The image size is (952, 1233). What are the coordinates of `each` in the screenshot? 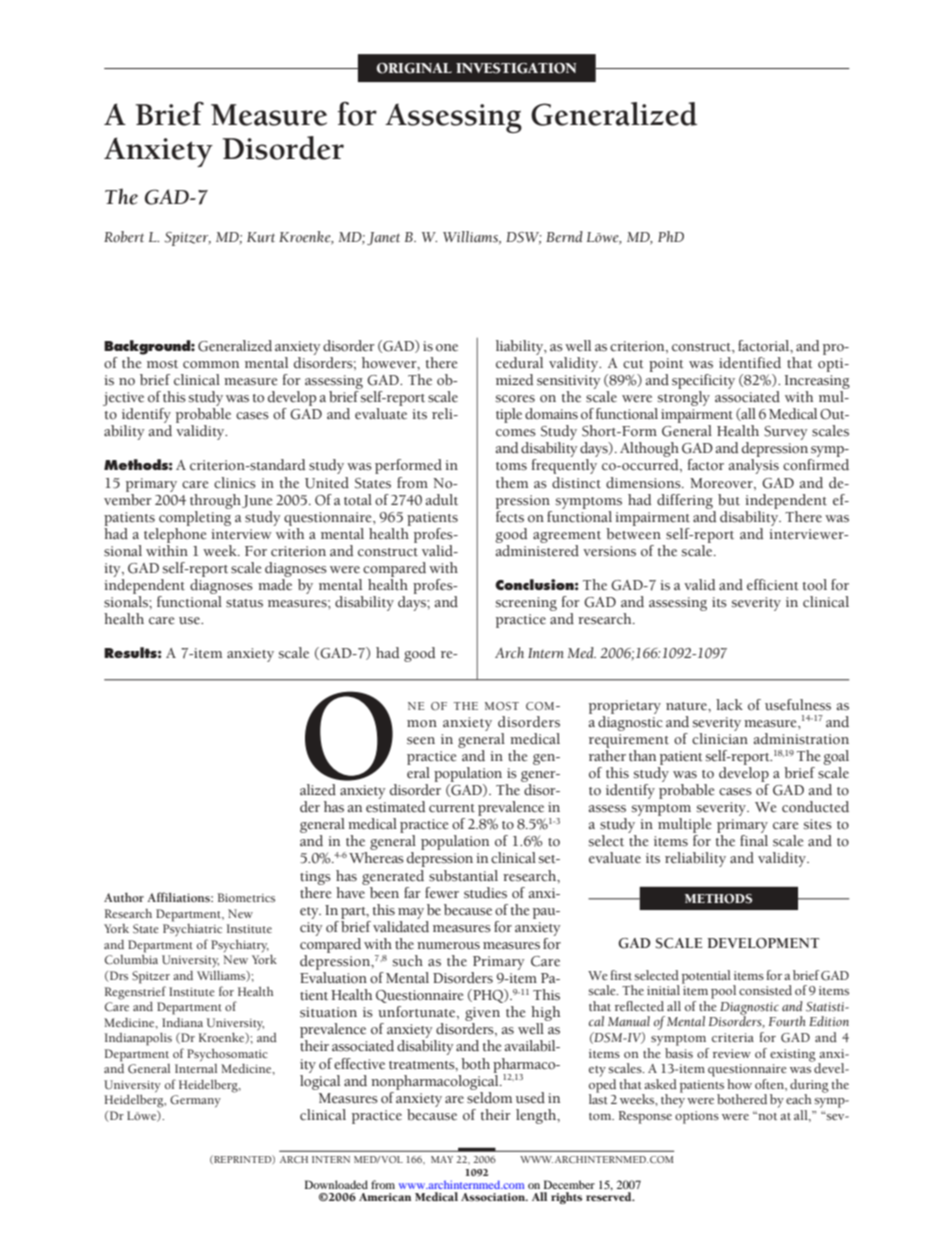 It's located at (799, 1099).
